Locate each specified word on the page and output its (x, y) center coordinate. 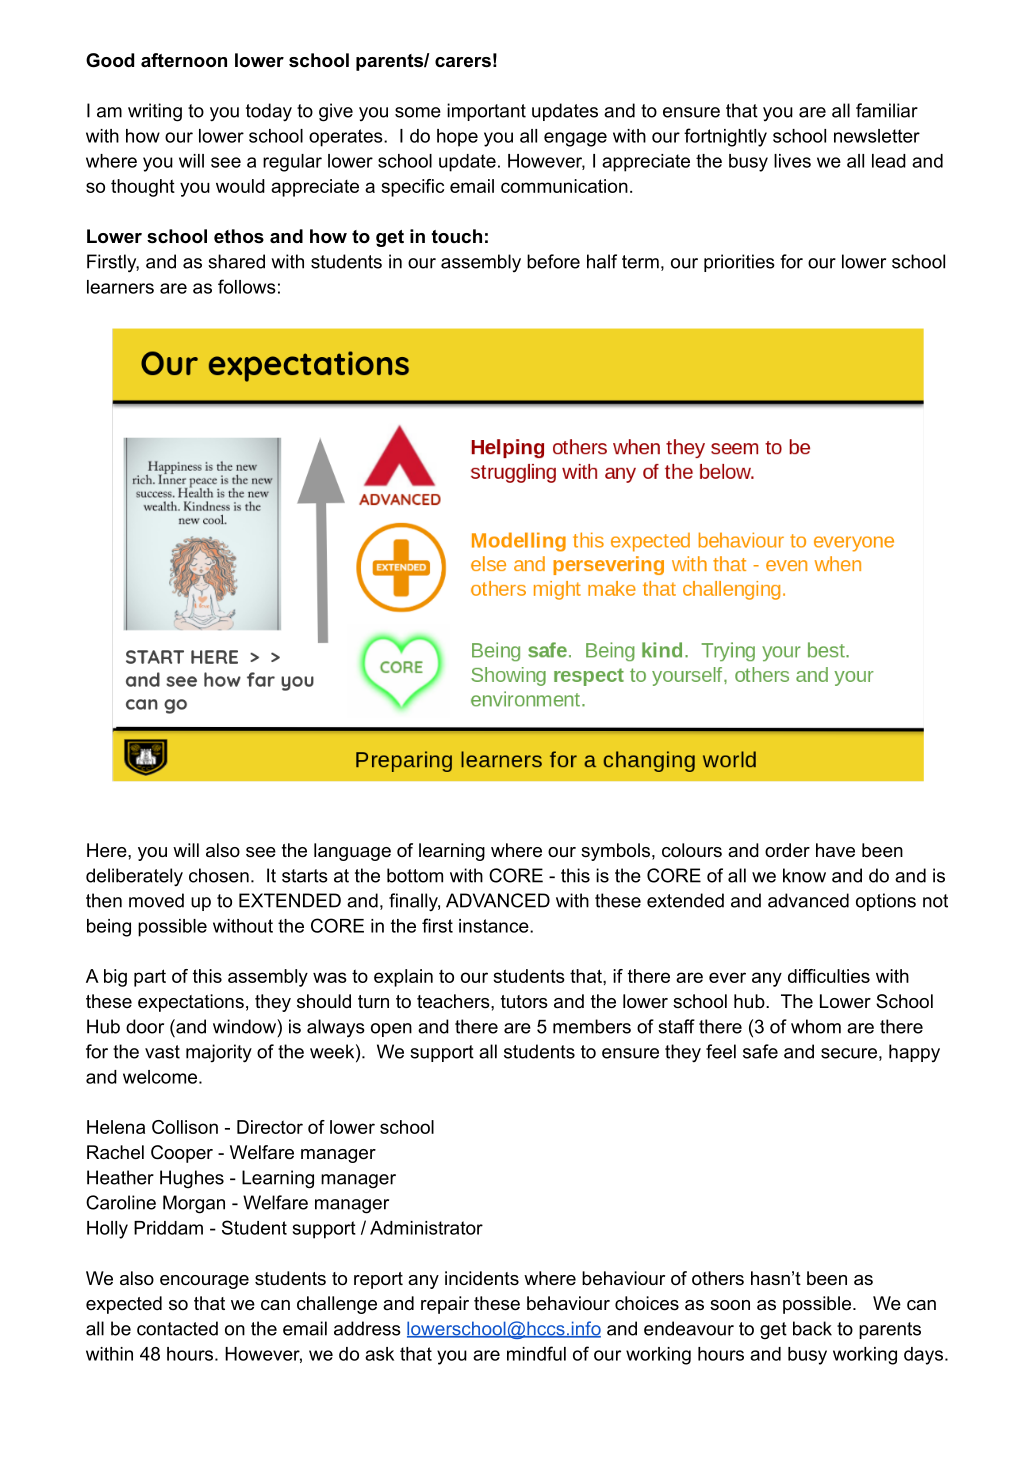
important (486, 112)
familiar (887, 110)
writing (155, 112)
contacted (177, 1328)
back (812, 1328)
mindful (536, 1353)
